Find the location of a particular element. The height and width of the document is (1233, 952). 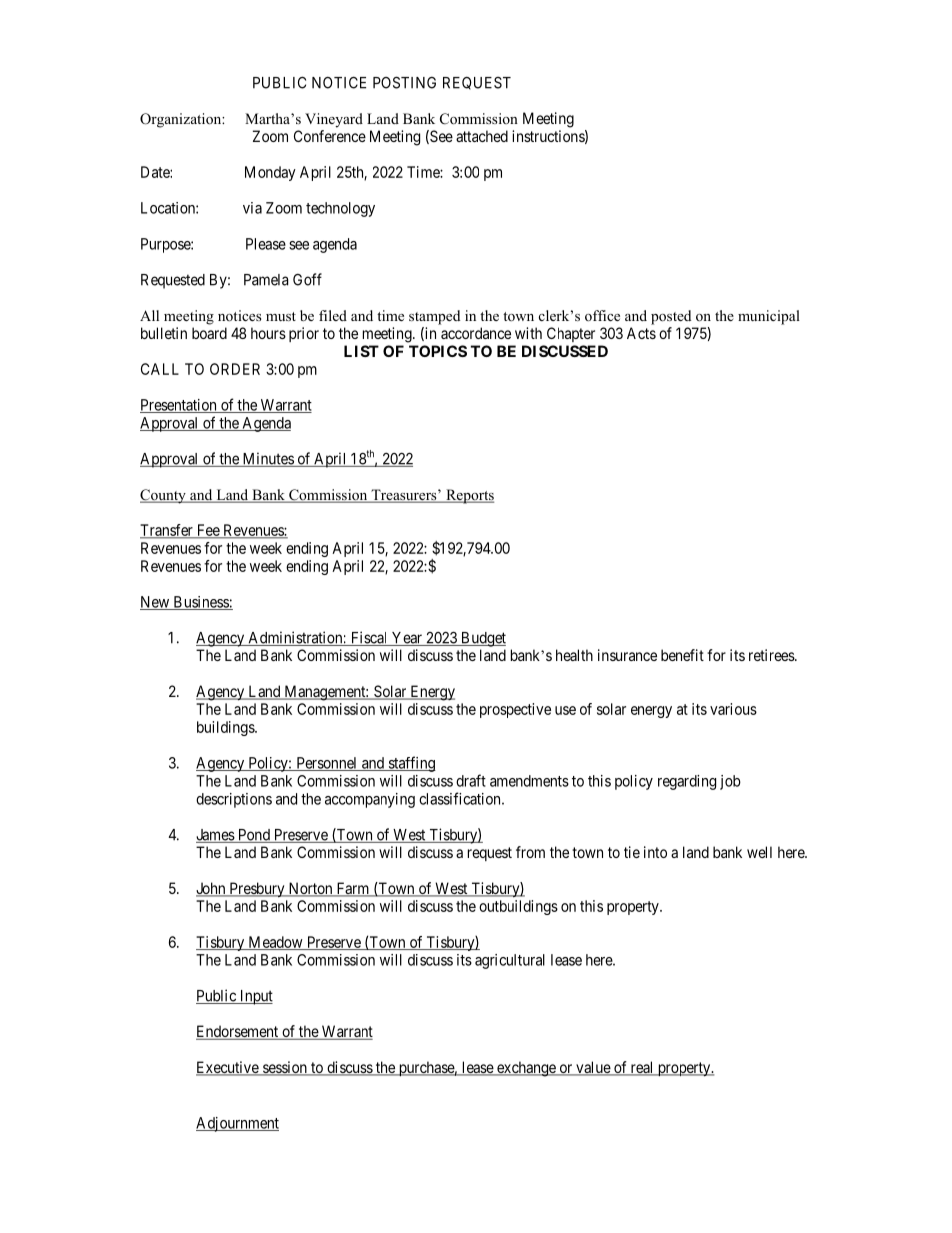

benefit is located at coordinates (682, 655).
